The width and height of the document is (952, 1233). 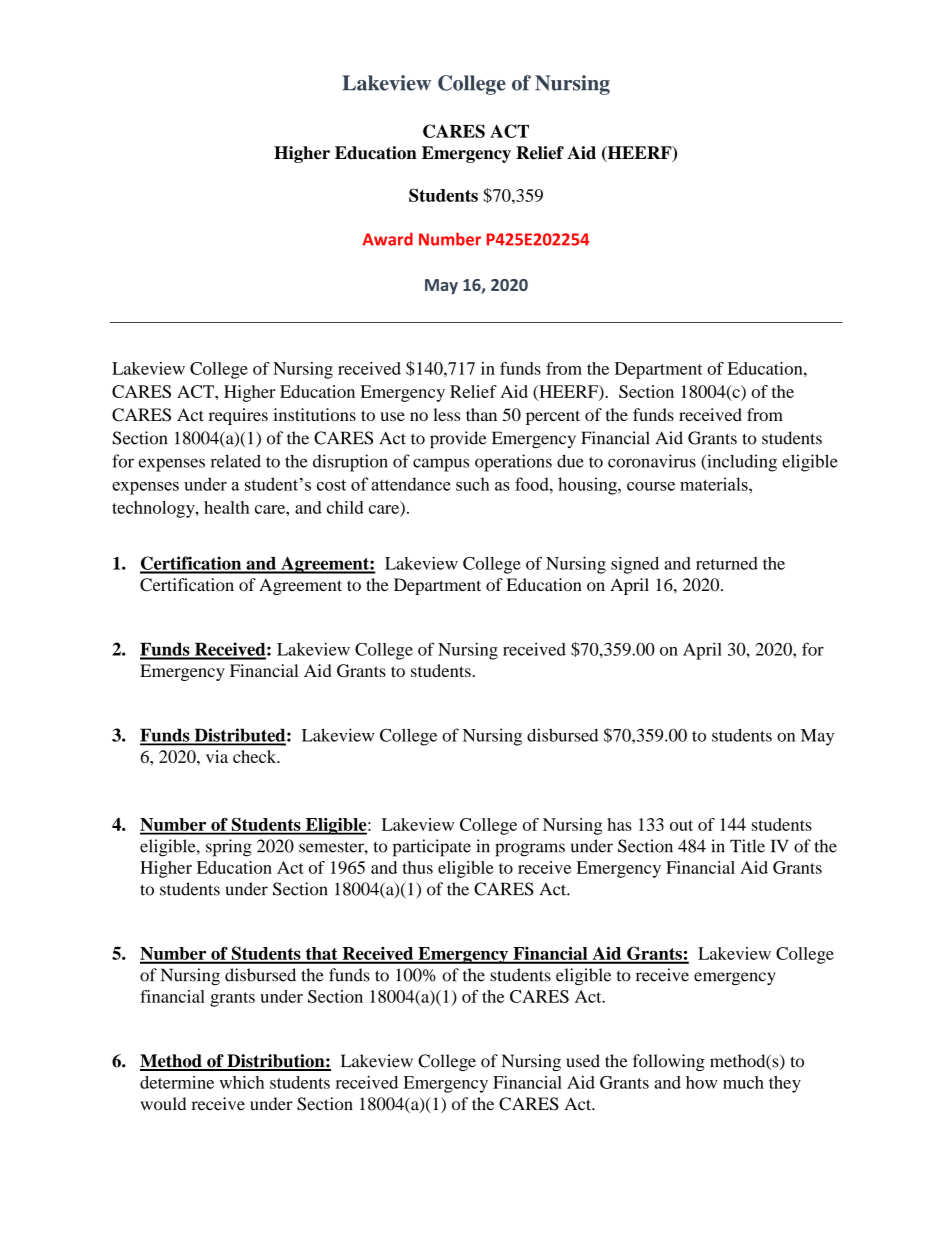 What do you see at coordinates (481, 414) in the document?
I see `than` at bounding box center [481, 414].
